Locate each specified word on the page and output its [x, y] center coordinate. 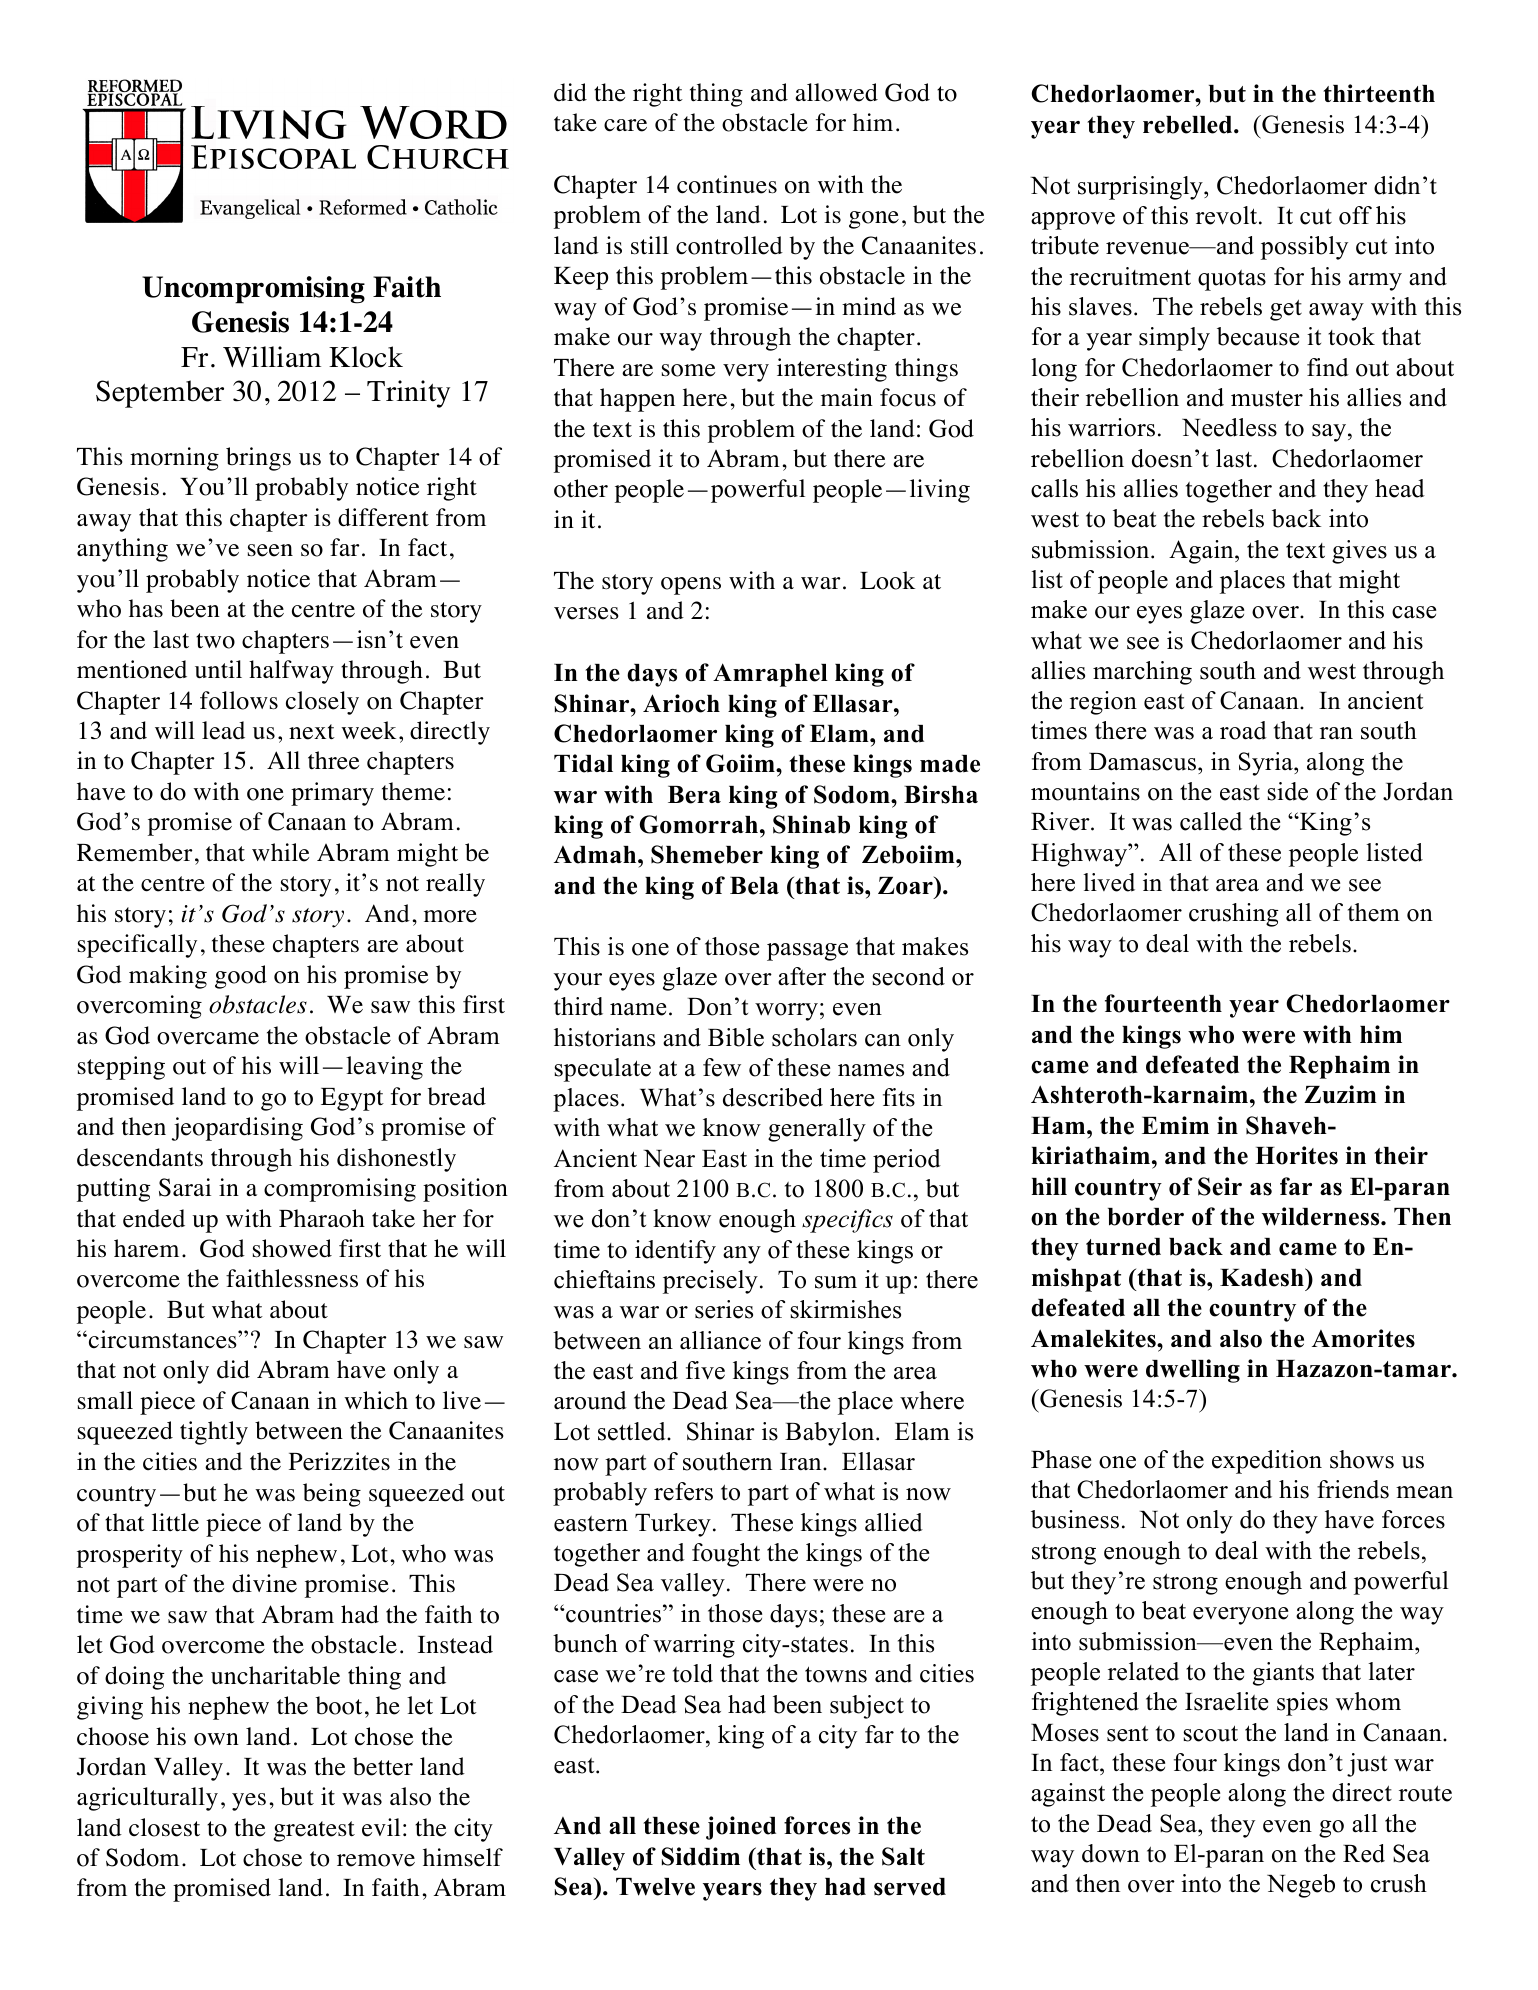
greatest [314, 1831]
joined [741, 1828]
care [625, 125]
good [241, 977]
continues [727, 184]
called [1211, 821]
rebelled [1189, 125]
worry [786, 1012]
